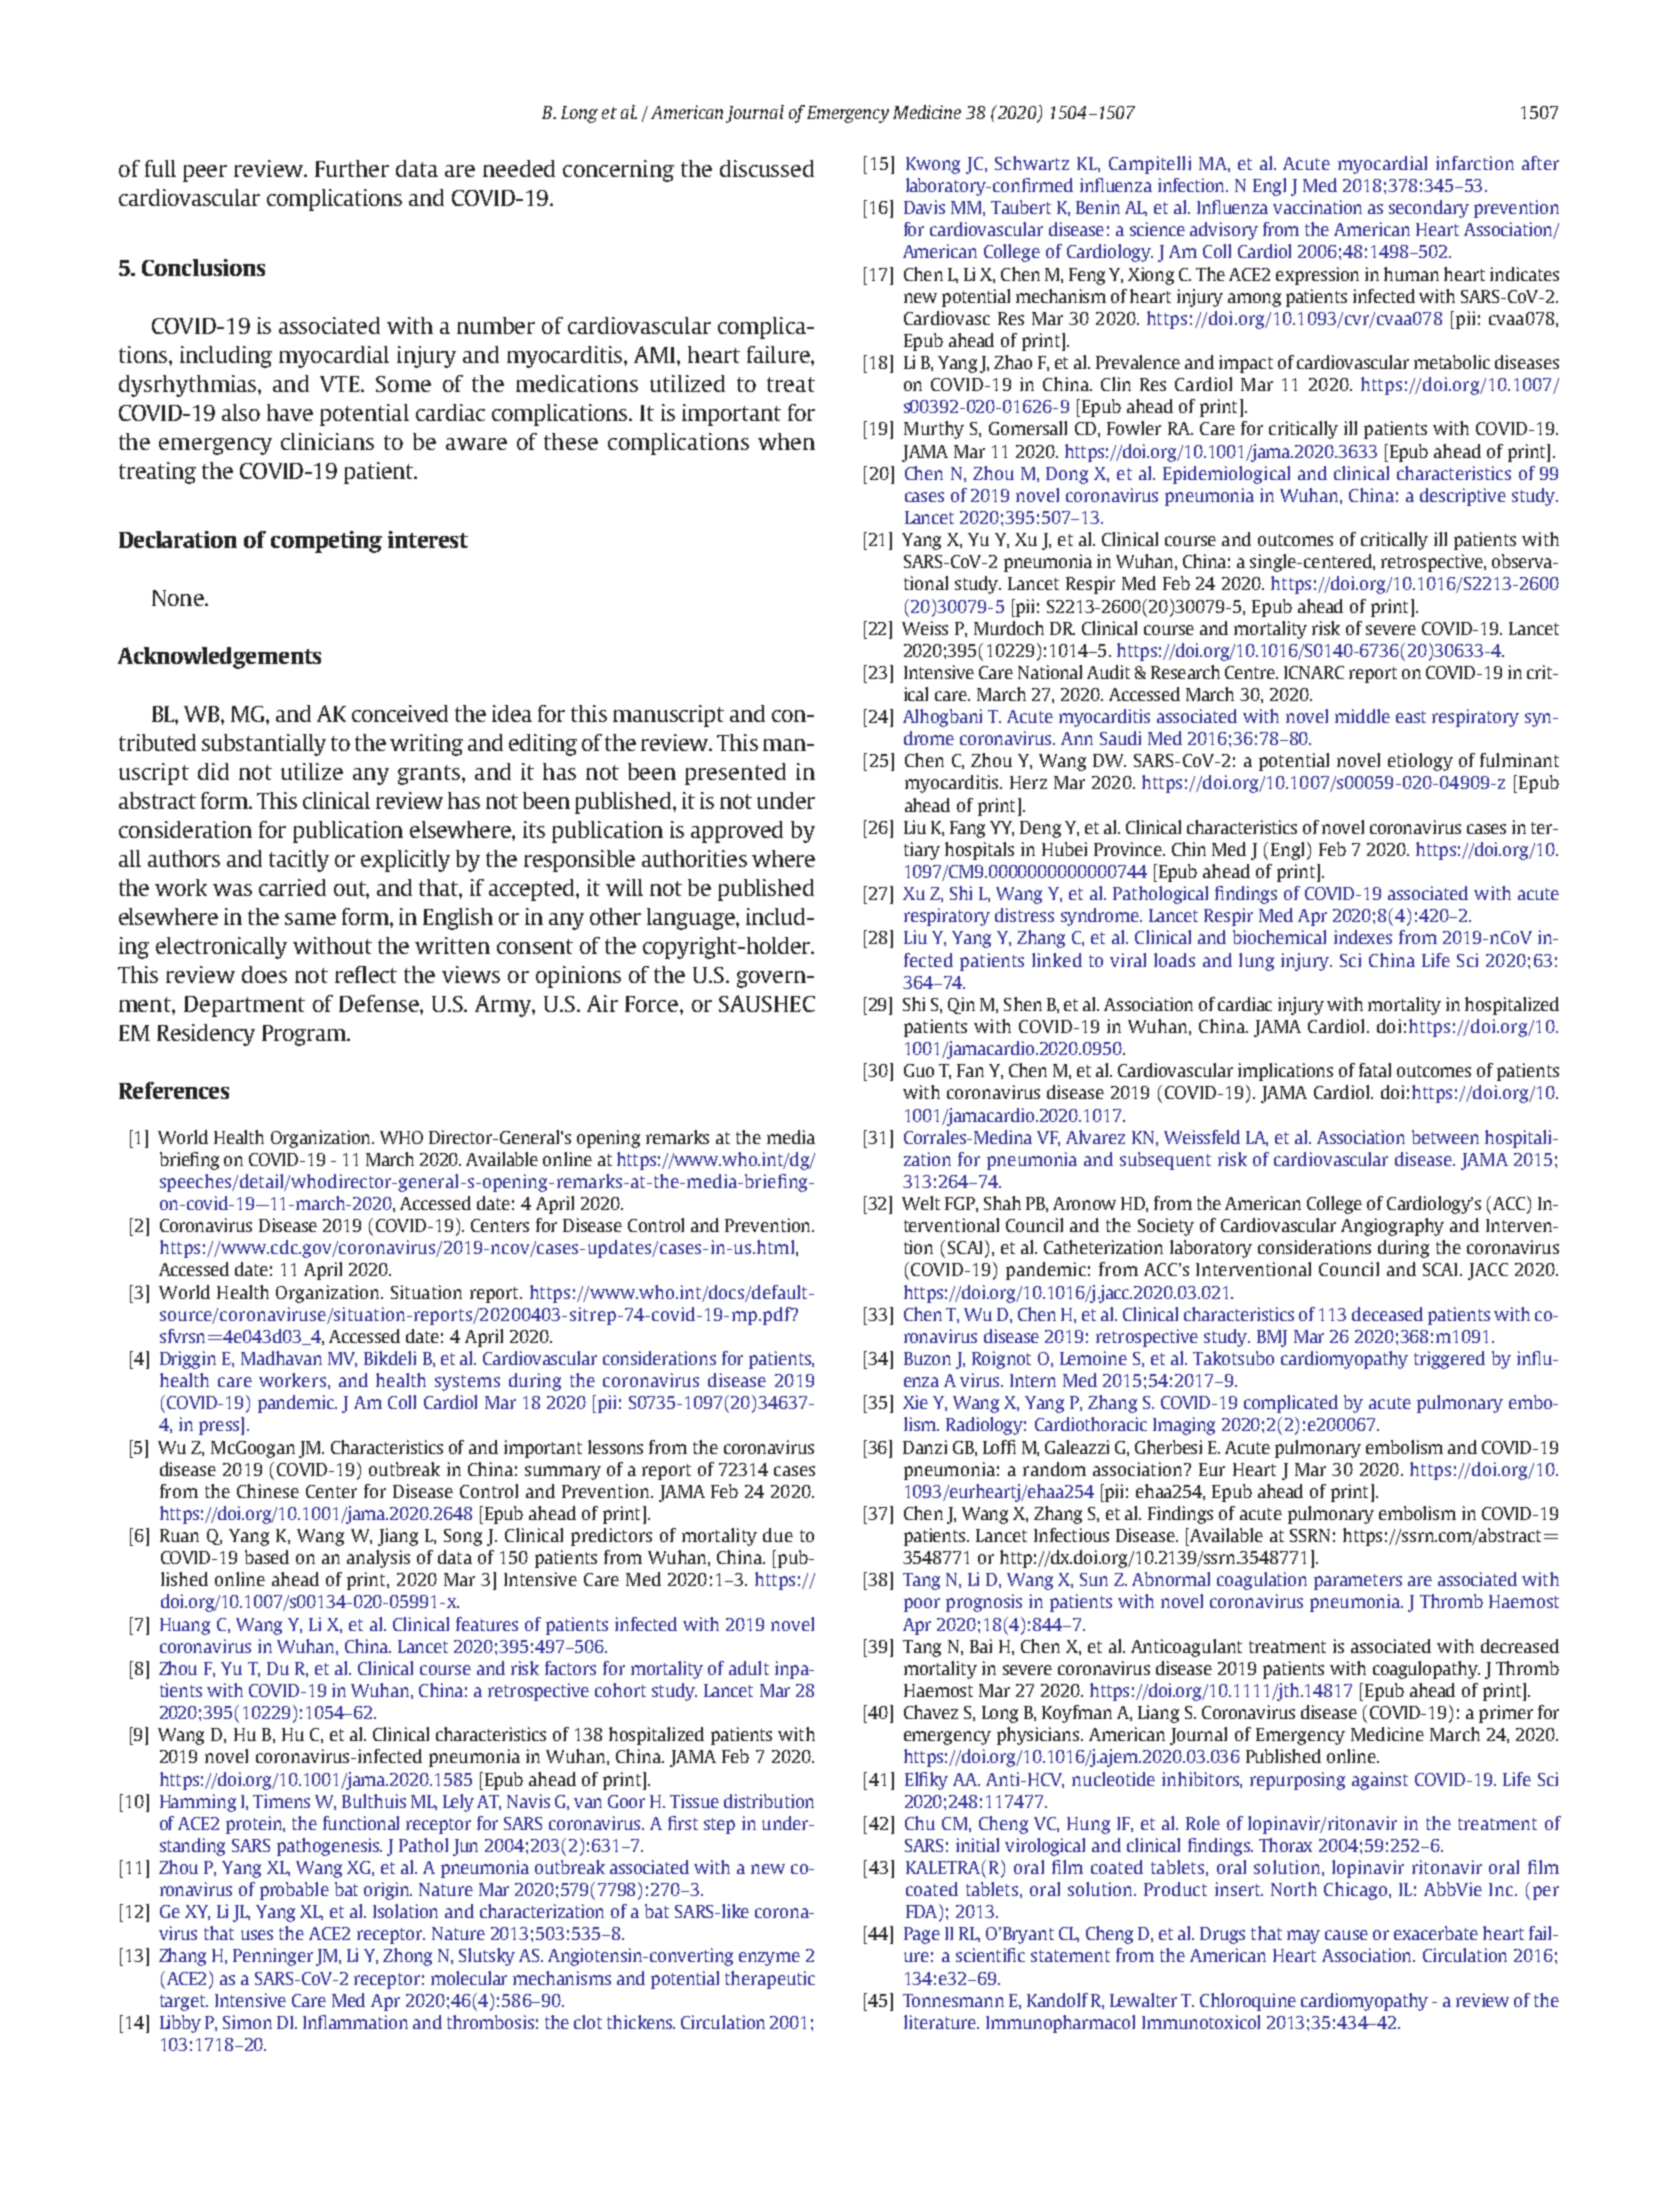  What do you see at coordinates (1429, 209) in the screenshot?
I see `secondary` at bounding box center [1429, 209].
